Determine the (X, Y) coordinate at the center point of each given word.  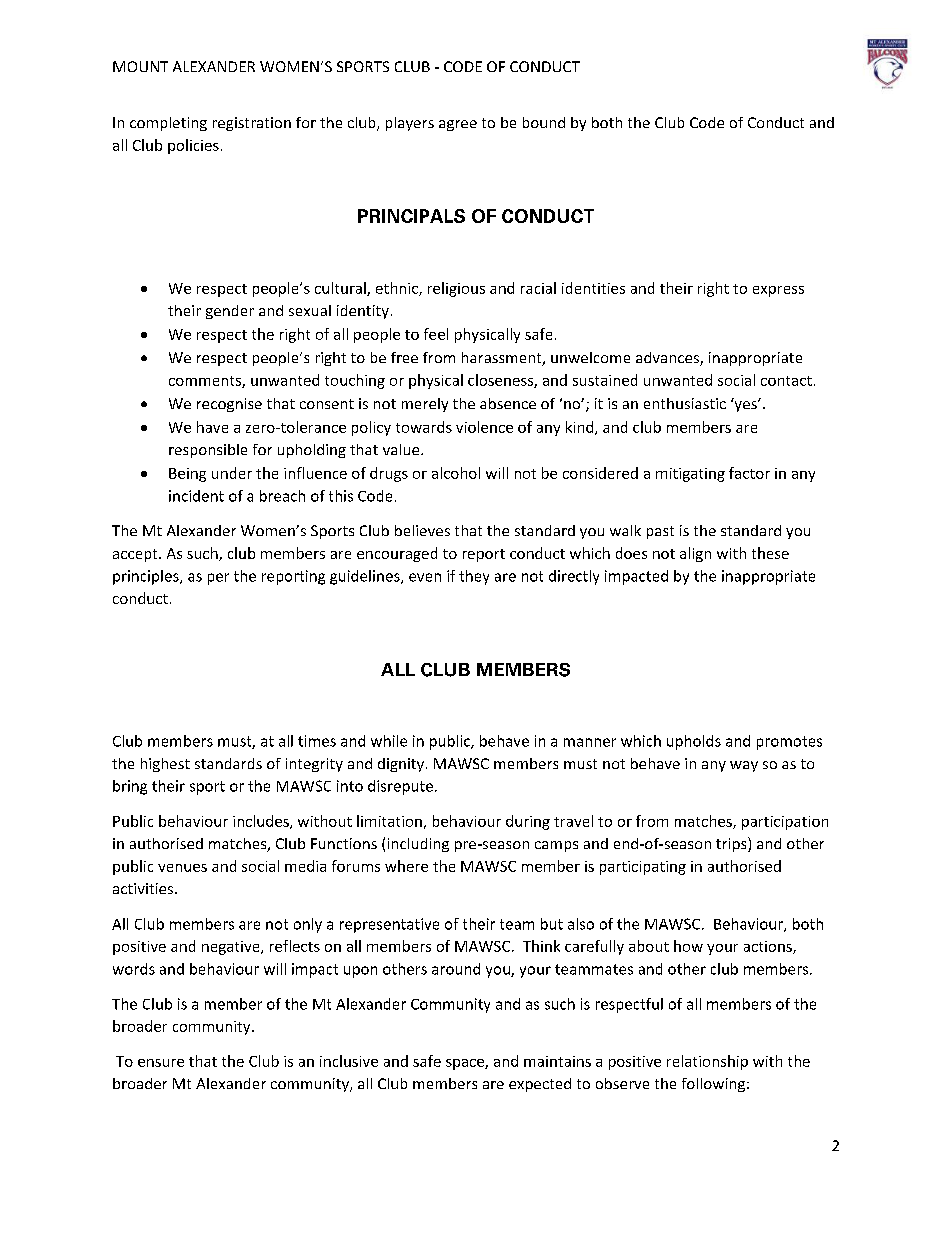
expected (540, 1085)
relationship (707, 1062)
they (474, 577)
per (218, 579)
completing (168, 124)
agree (458, 125)
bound (544, 122)
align (695, 554)
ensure (161, 1063)
